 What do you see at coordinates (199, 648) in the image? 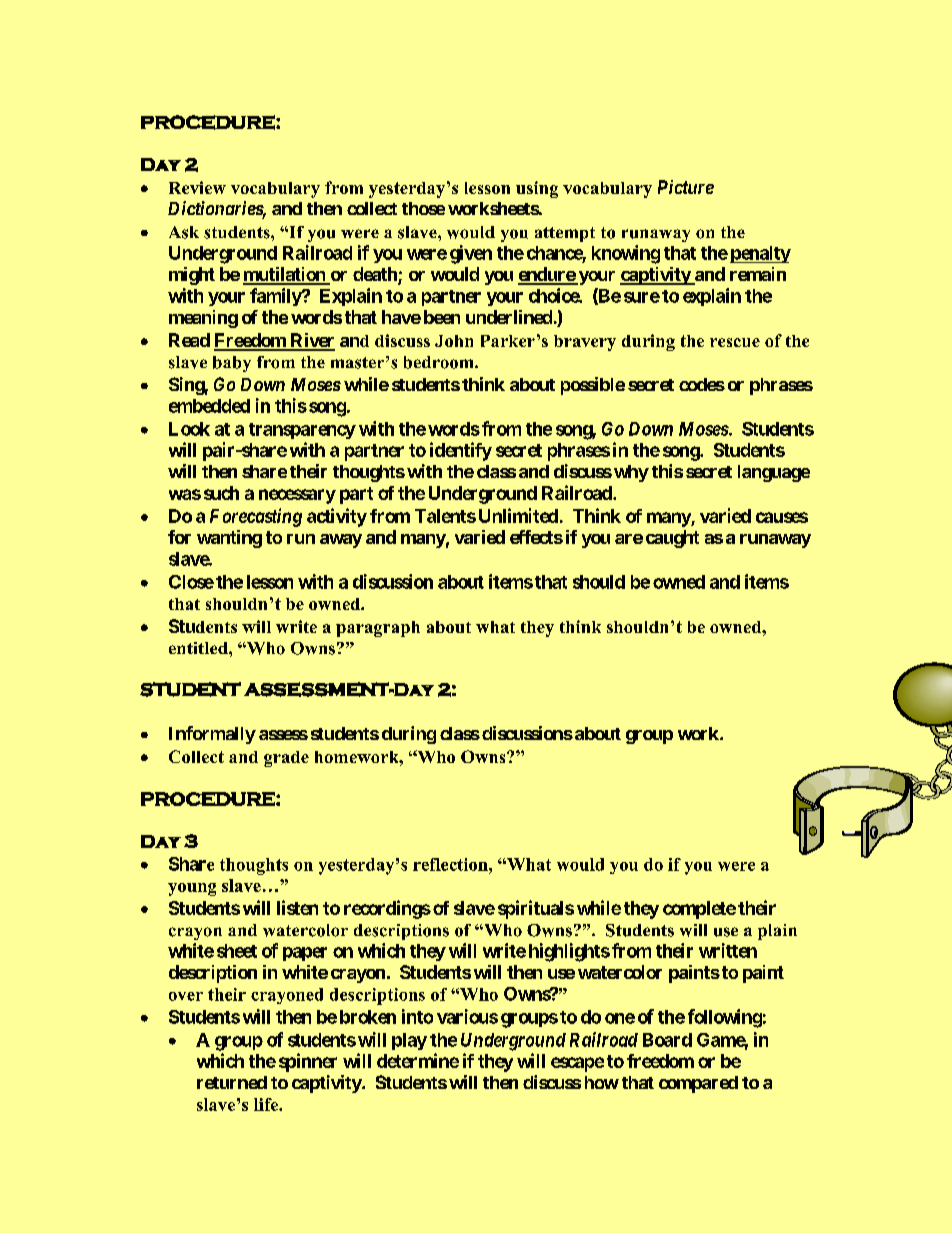
I see `entitled` at bounding box center [199, 648].
